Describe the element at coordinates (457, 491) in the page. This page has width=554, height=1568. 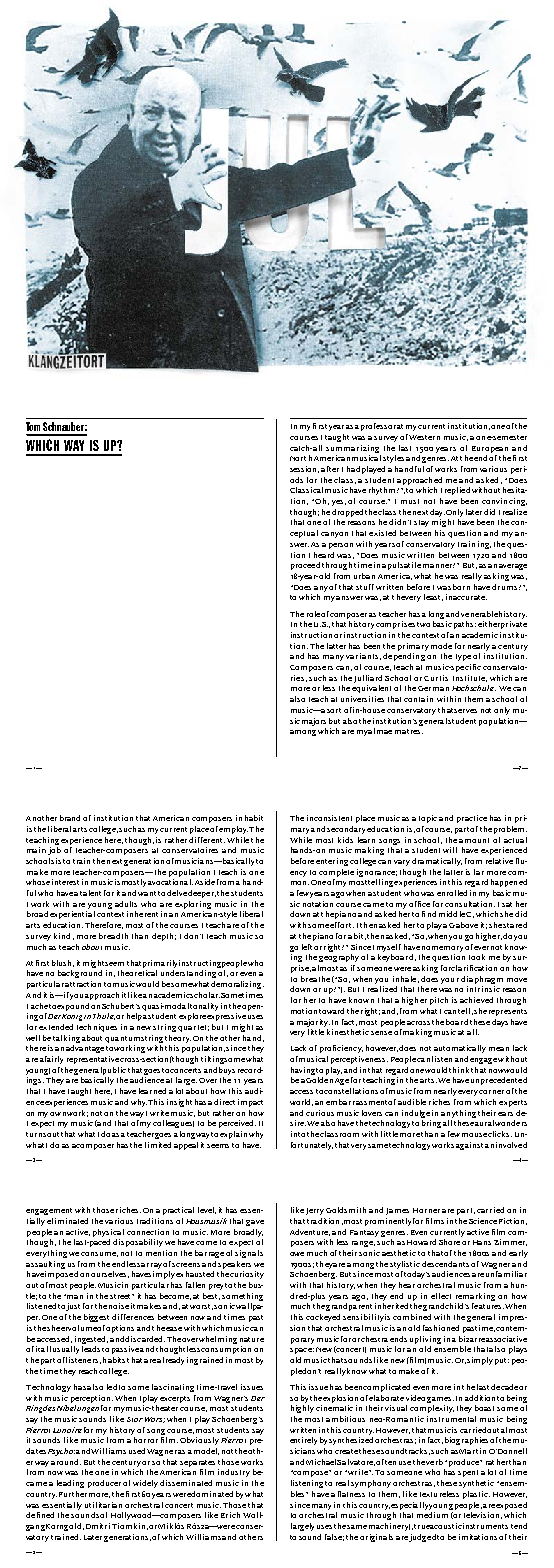
I see `replied` at that location.
